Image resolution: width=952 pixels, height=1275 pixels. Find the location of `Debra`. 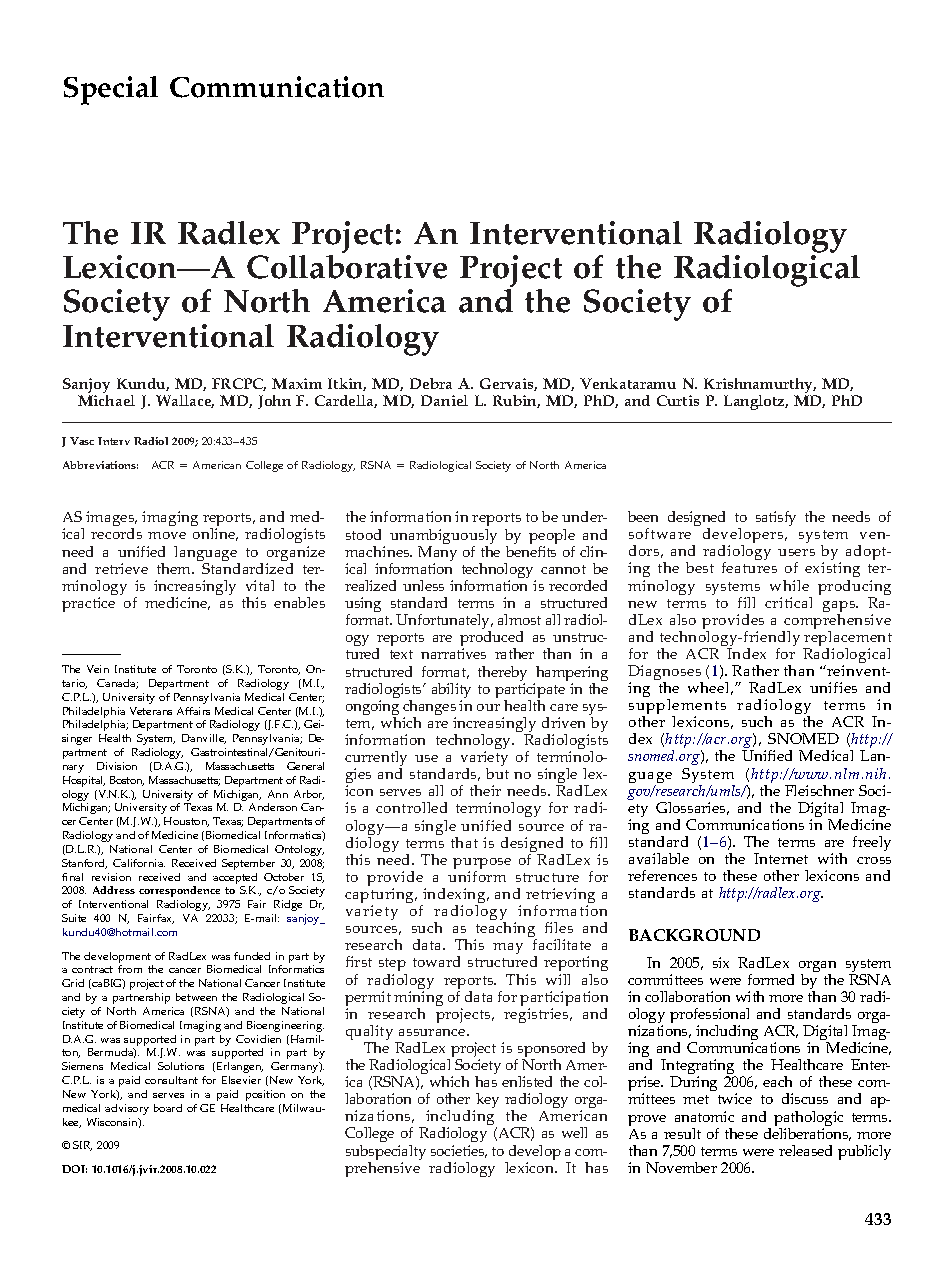

Debra is located at coordinates (431, 383).
